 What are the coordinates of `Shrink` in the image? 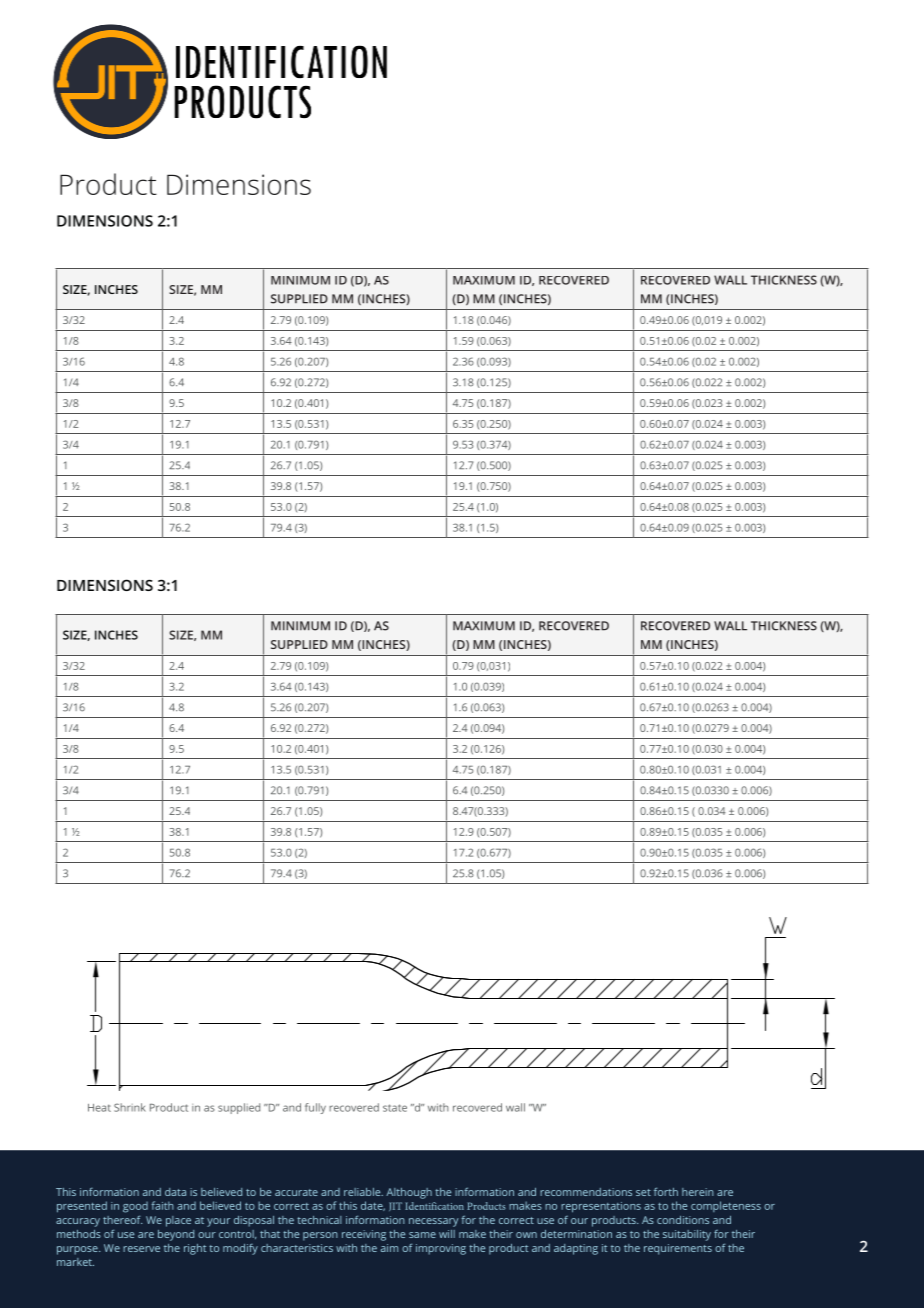 It's located at (130, 1107).
